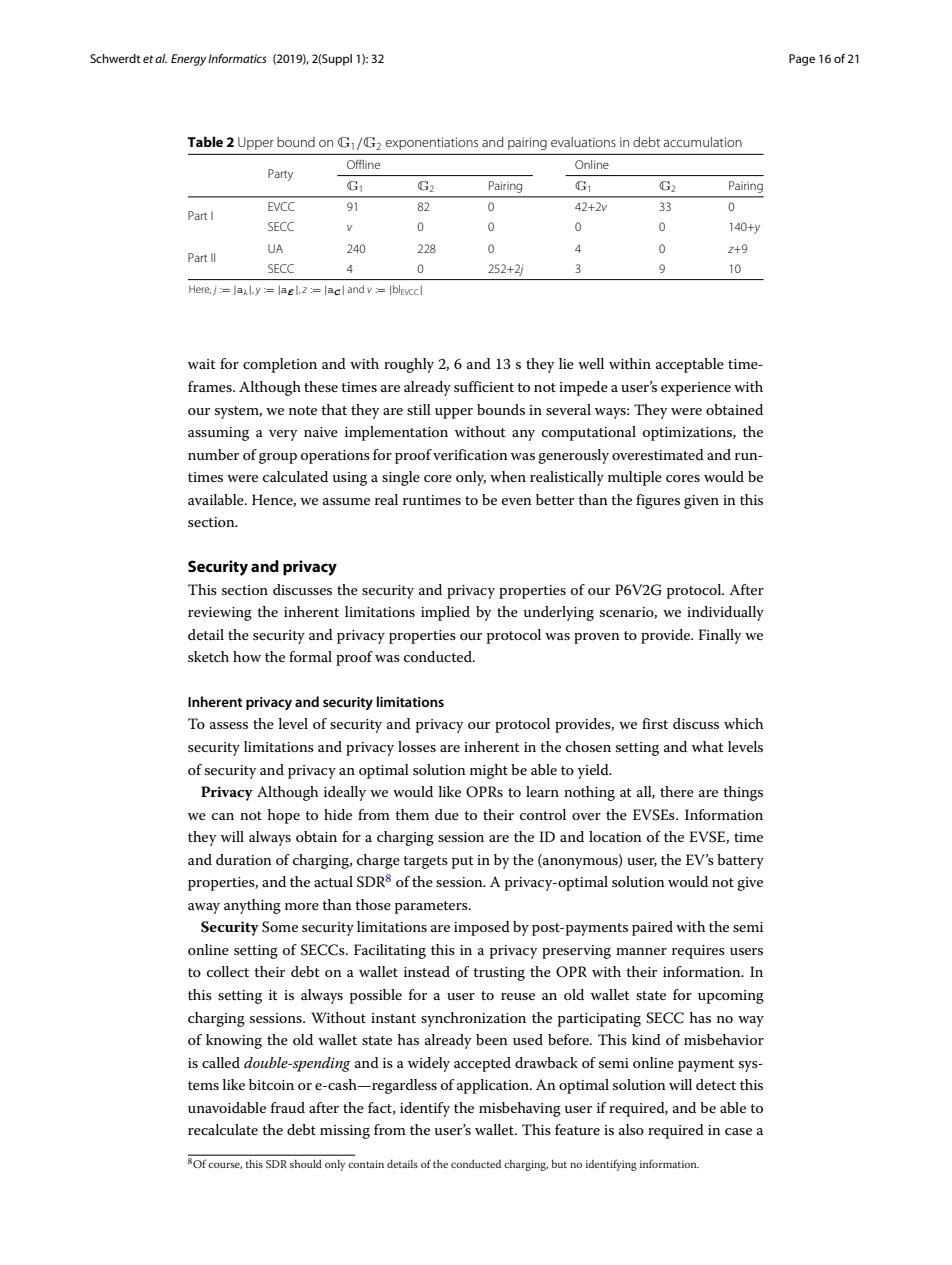  I want to click on accumulation, so click(703, 142).
